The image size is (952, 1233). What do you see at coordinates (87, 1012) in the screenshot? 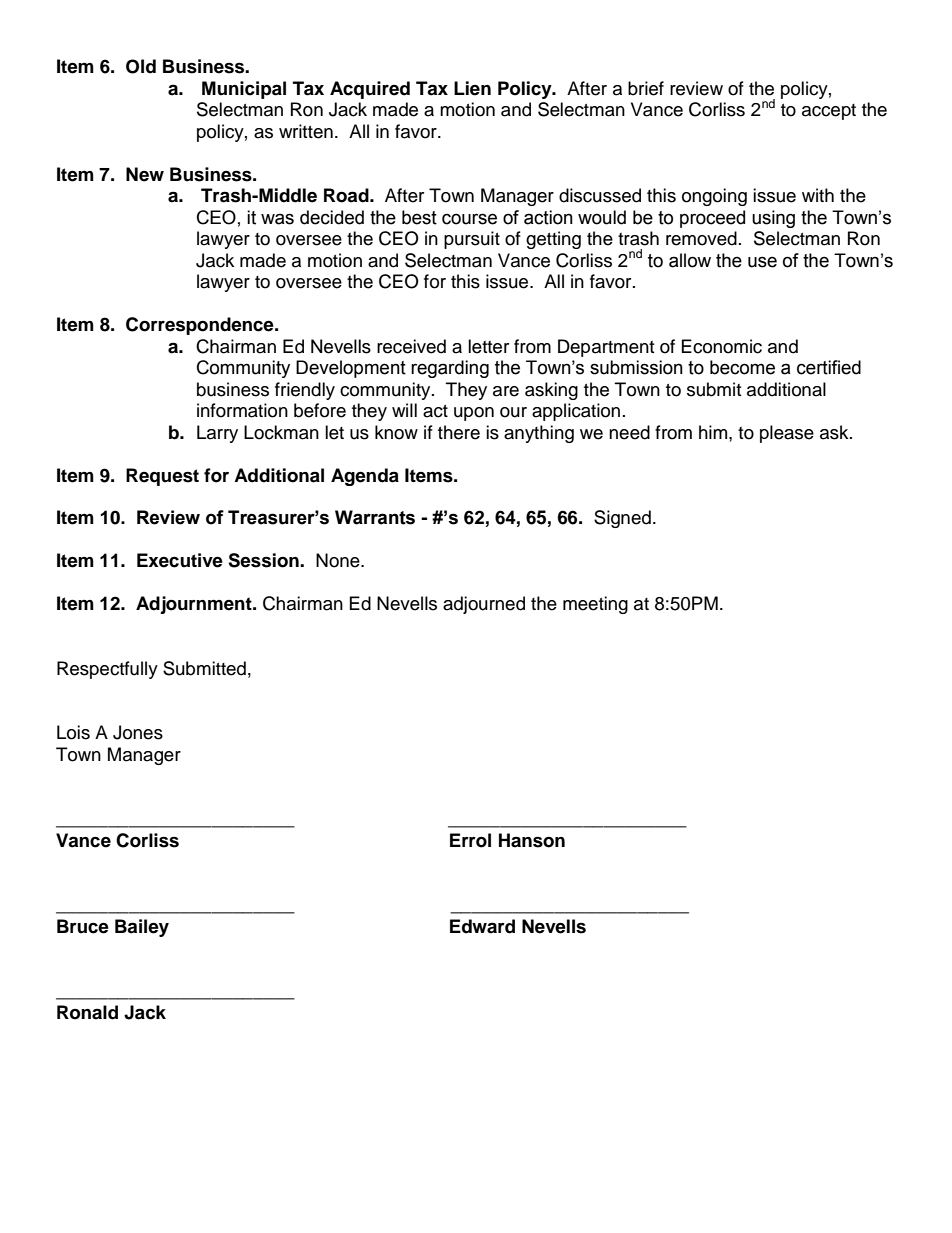
I see `Ronald` at bounding box center [87, 1012].
